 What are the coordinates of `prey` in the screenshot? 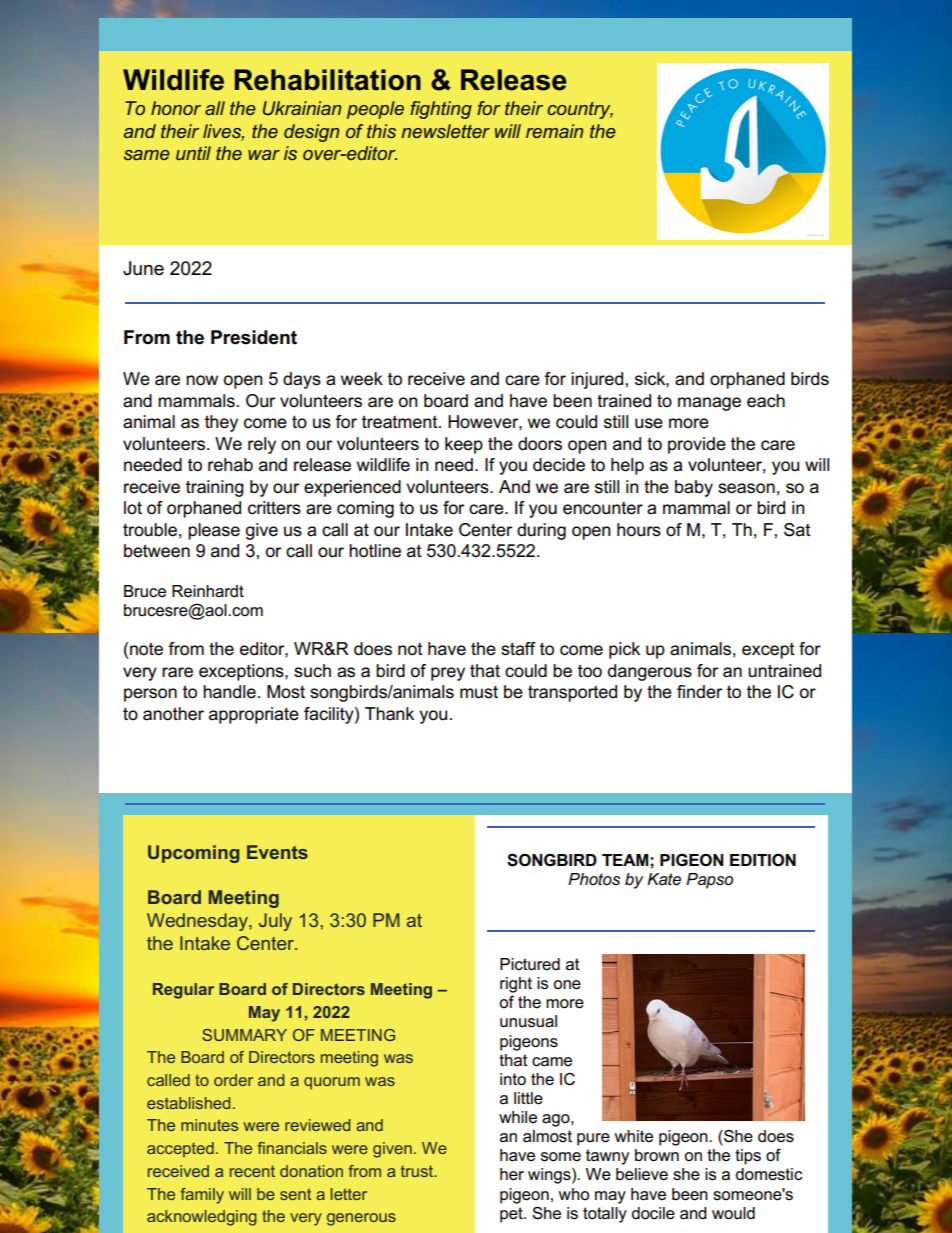 It's located at (448, 674).
